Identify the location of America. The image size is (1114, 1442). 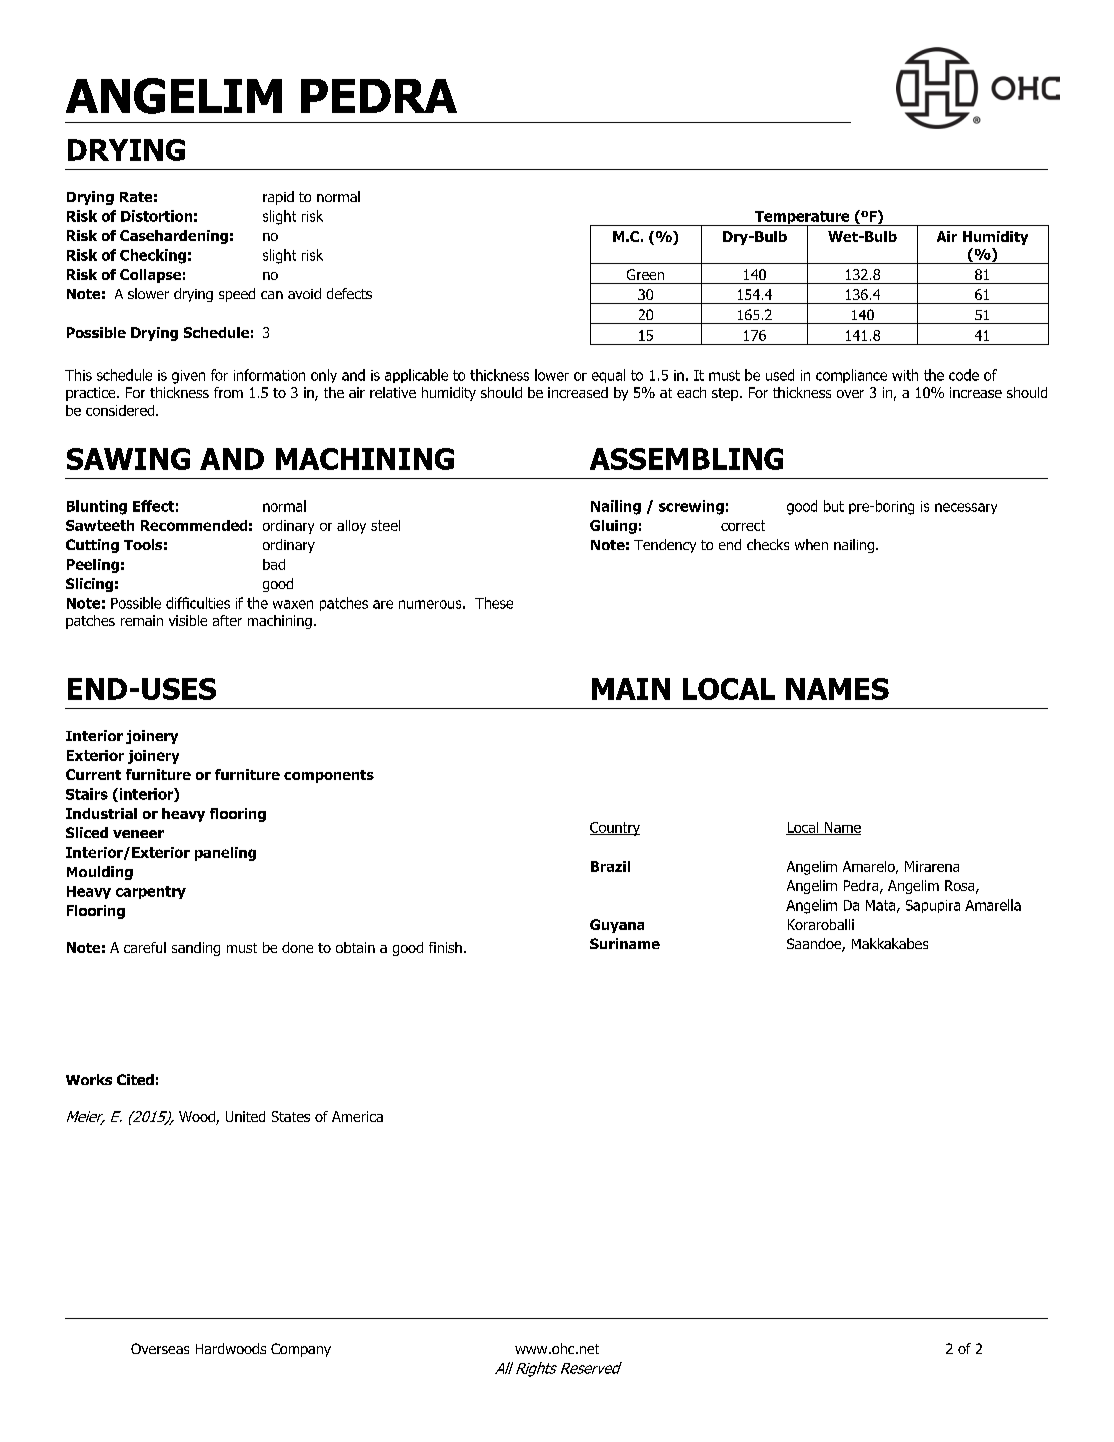
(357, 1116).
